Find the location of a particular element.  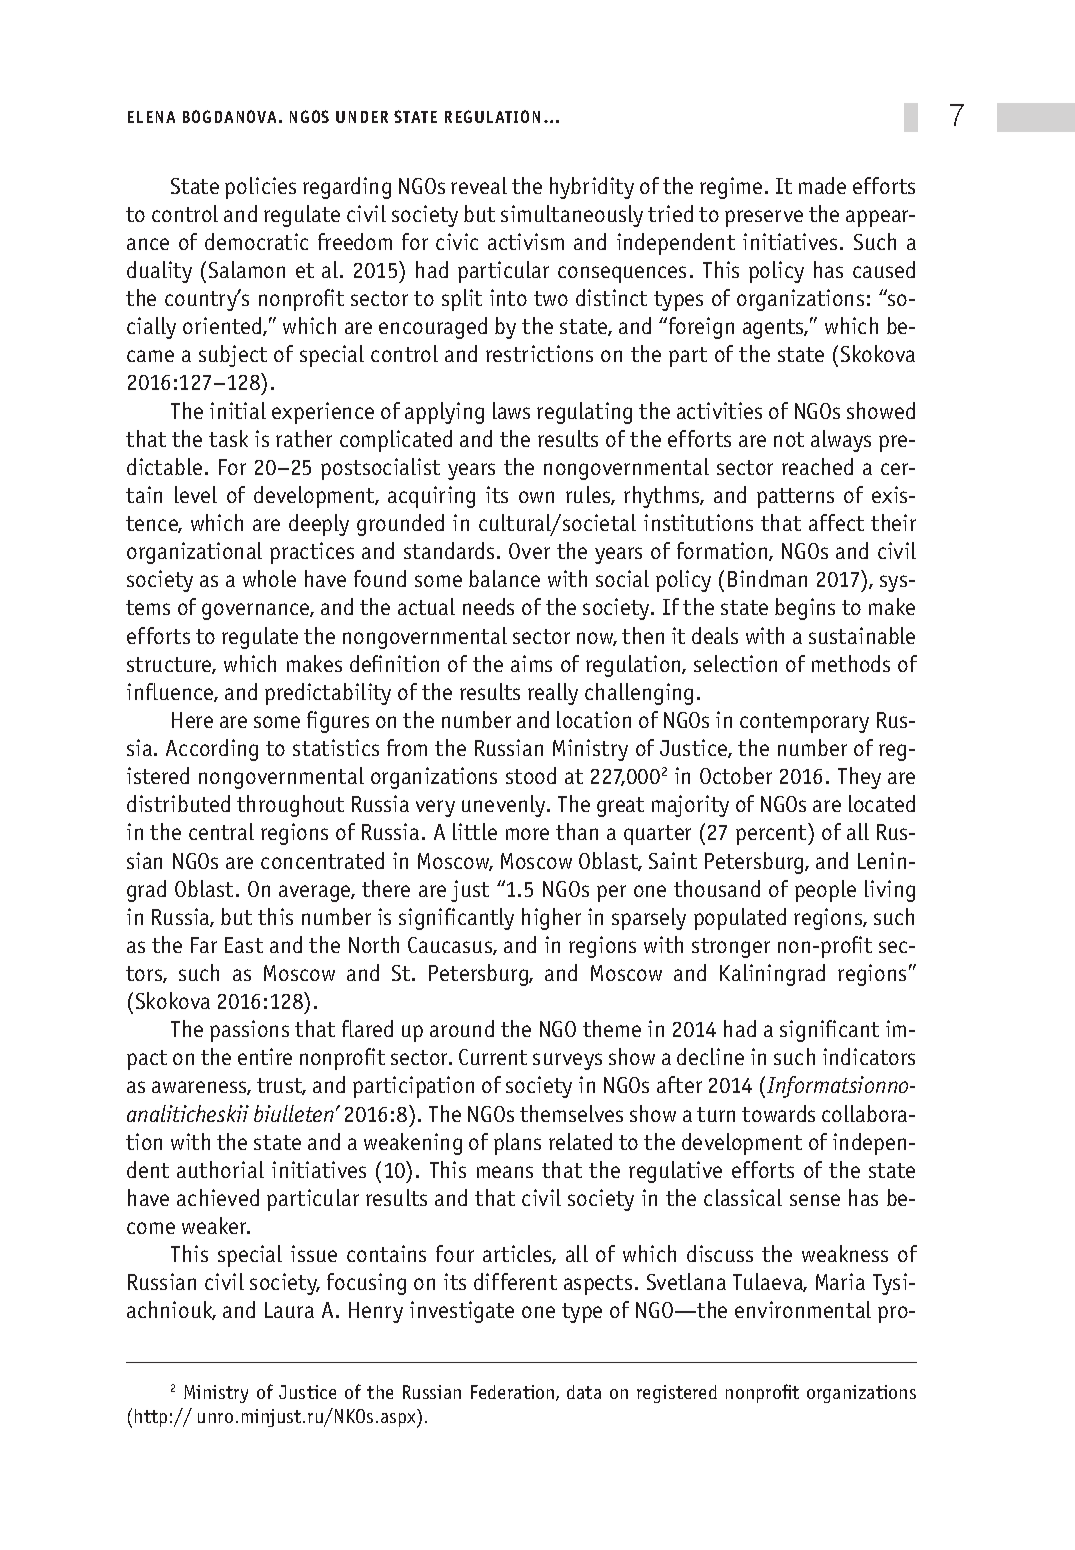

Laura is located at coordinates (289, 1310).
